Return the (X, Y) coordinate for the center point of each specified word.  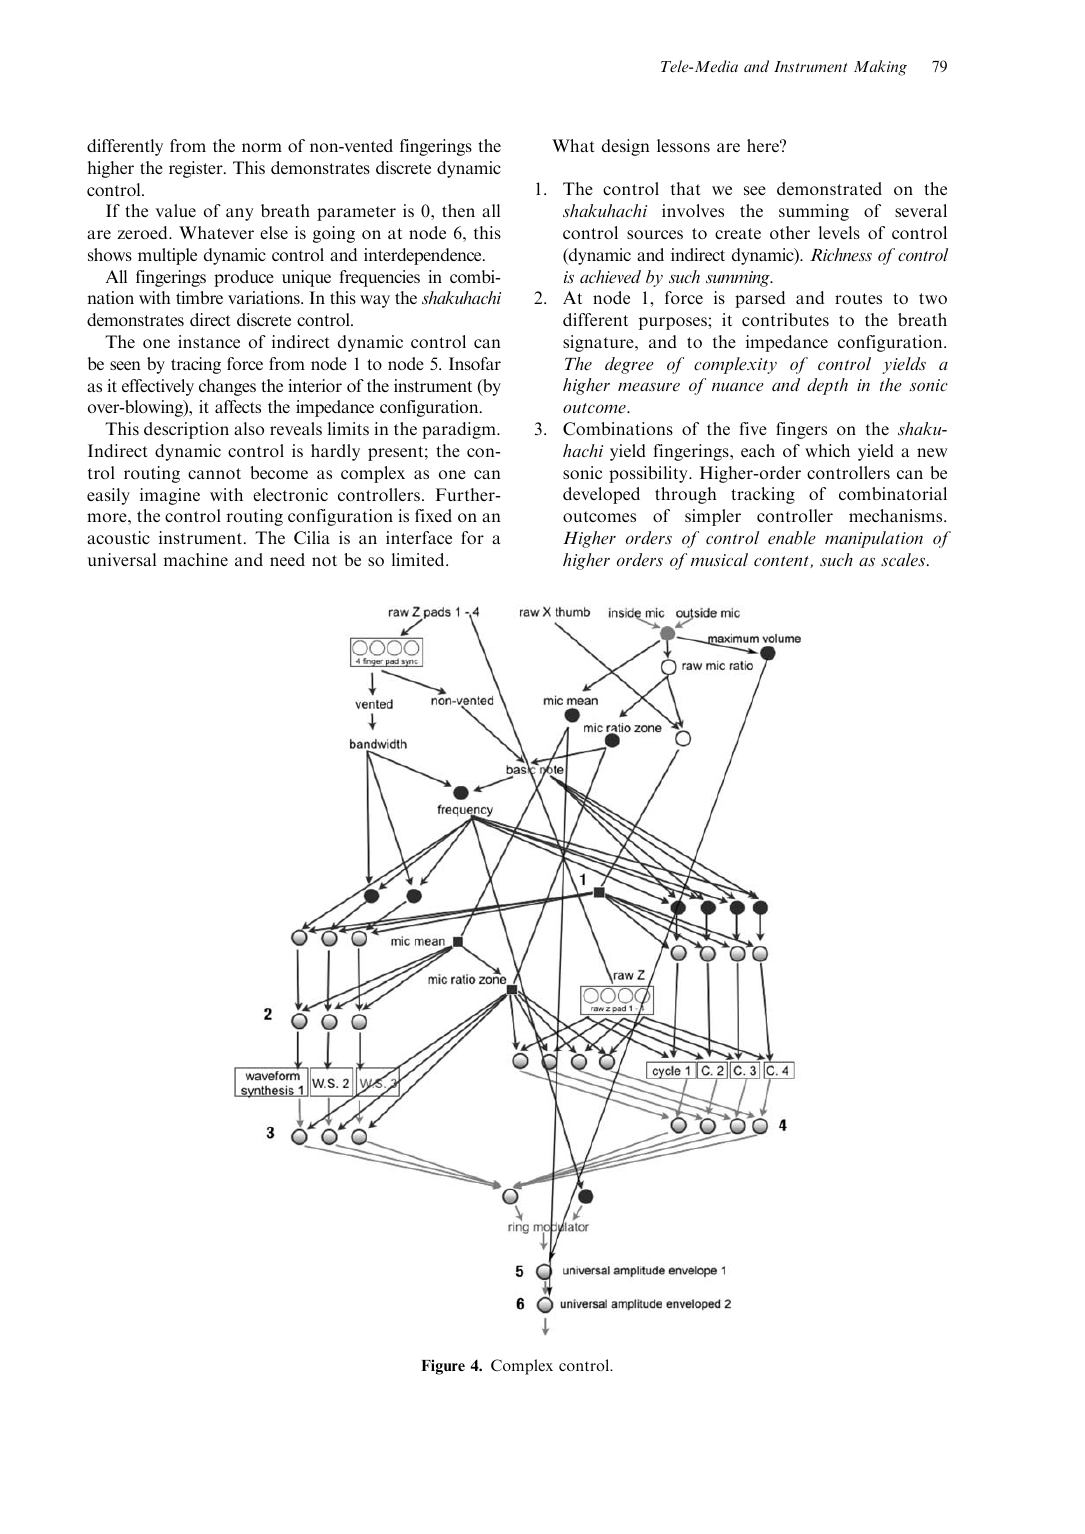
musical (719, 560)
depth (827, 386)
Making (880, 68)
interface (419, 537)
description (186, 430)
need (287, 559)
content (782, 562)
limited (419, 559)
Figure (443, 1367)
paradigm (460, 430)
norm (262, 147)
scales (904, 560)
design (626, 147)
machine (196, 559)
